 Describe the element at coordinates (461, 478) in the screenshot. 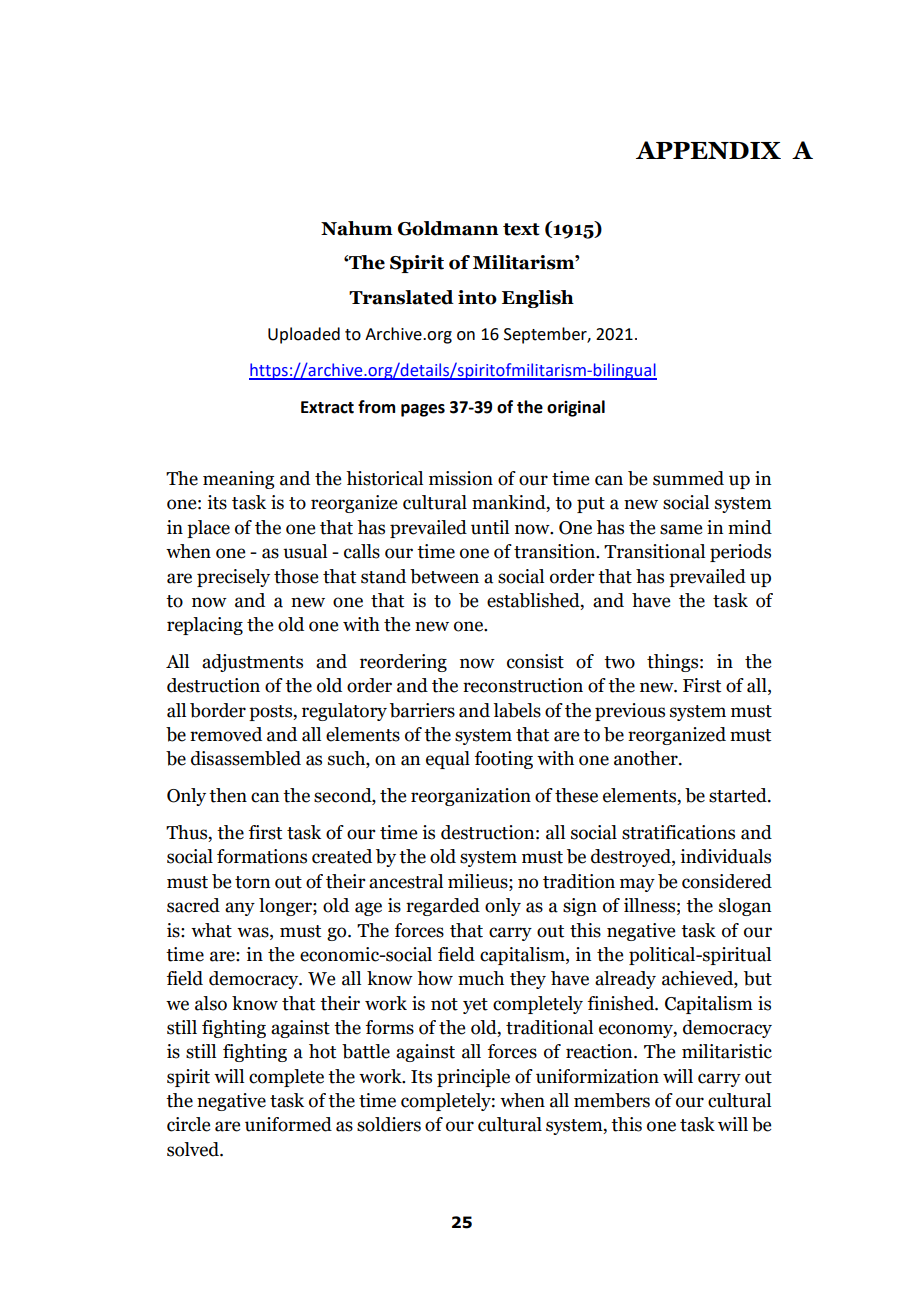

I see `mission` at that location.
